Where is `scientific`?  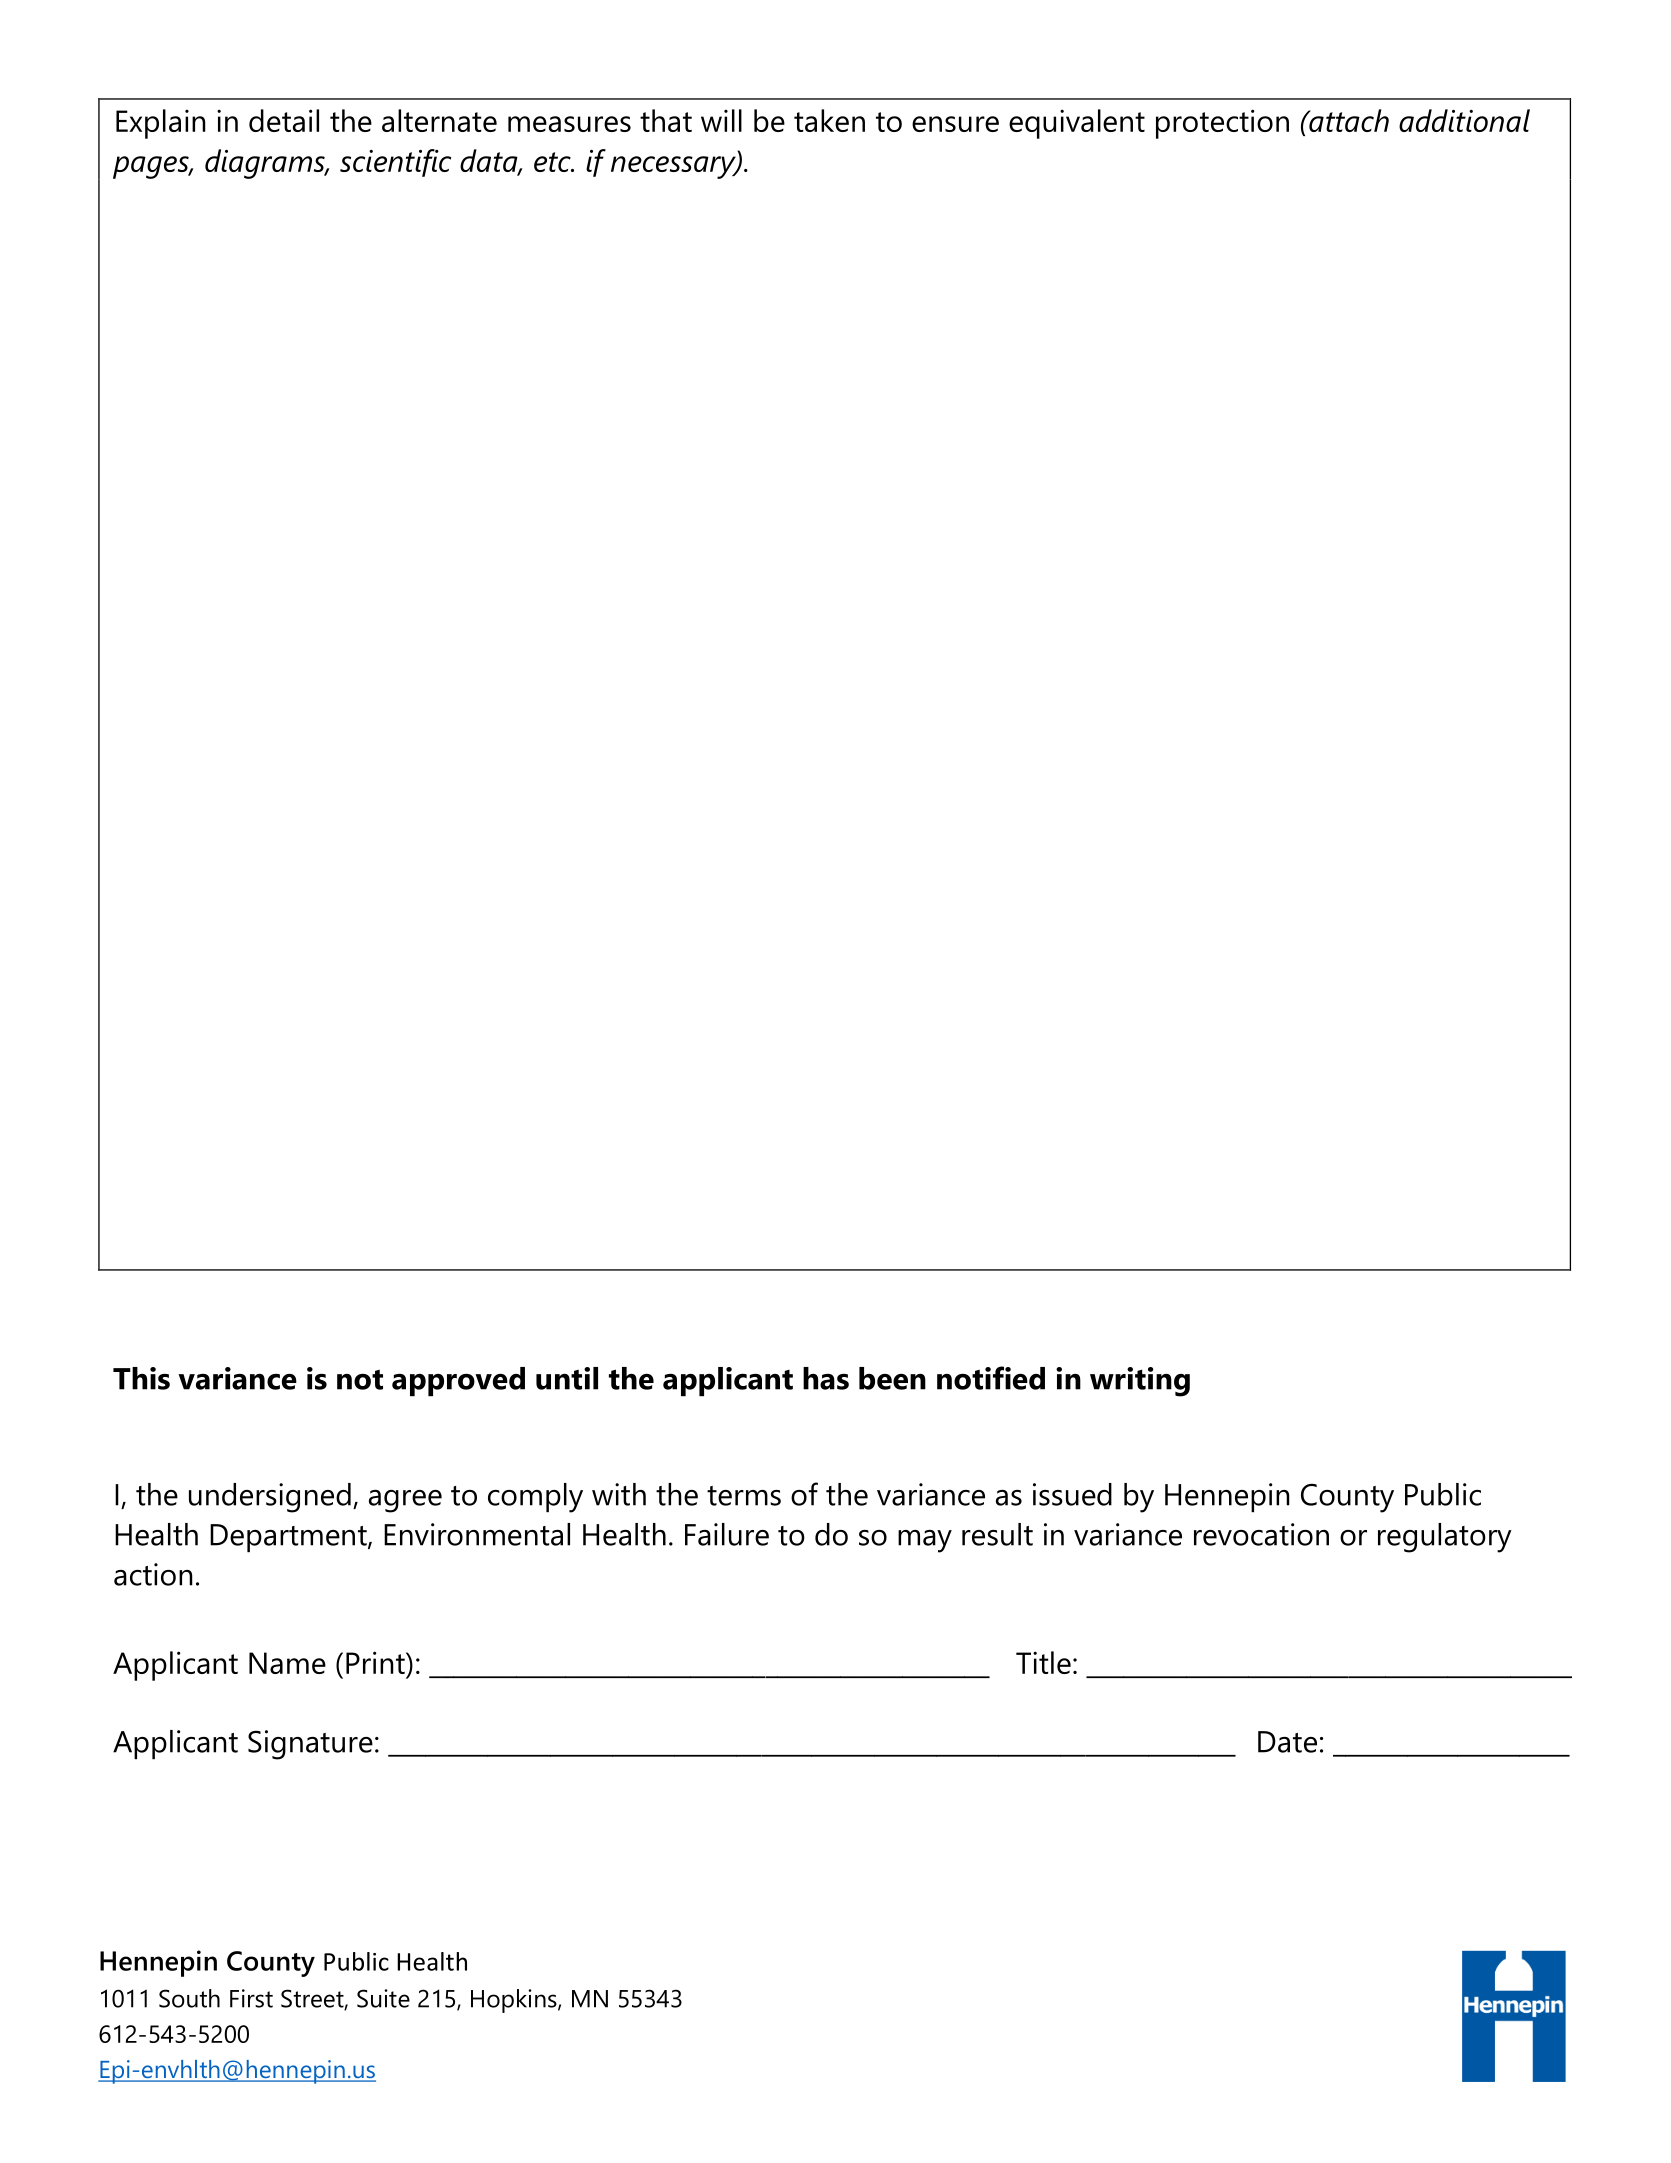
scientific is located at coordinates (395, 163).
